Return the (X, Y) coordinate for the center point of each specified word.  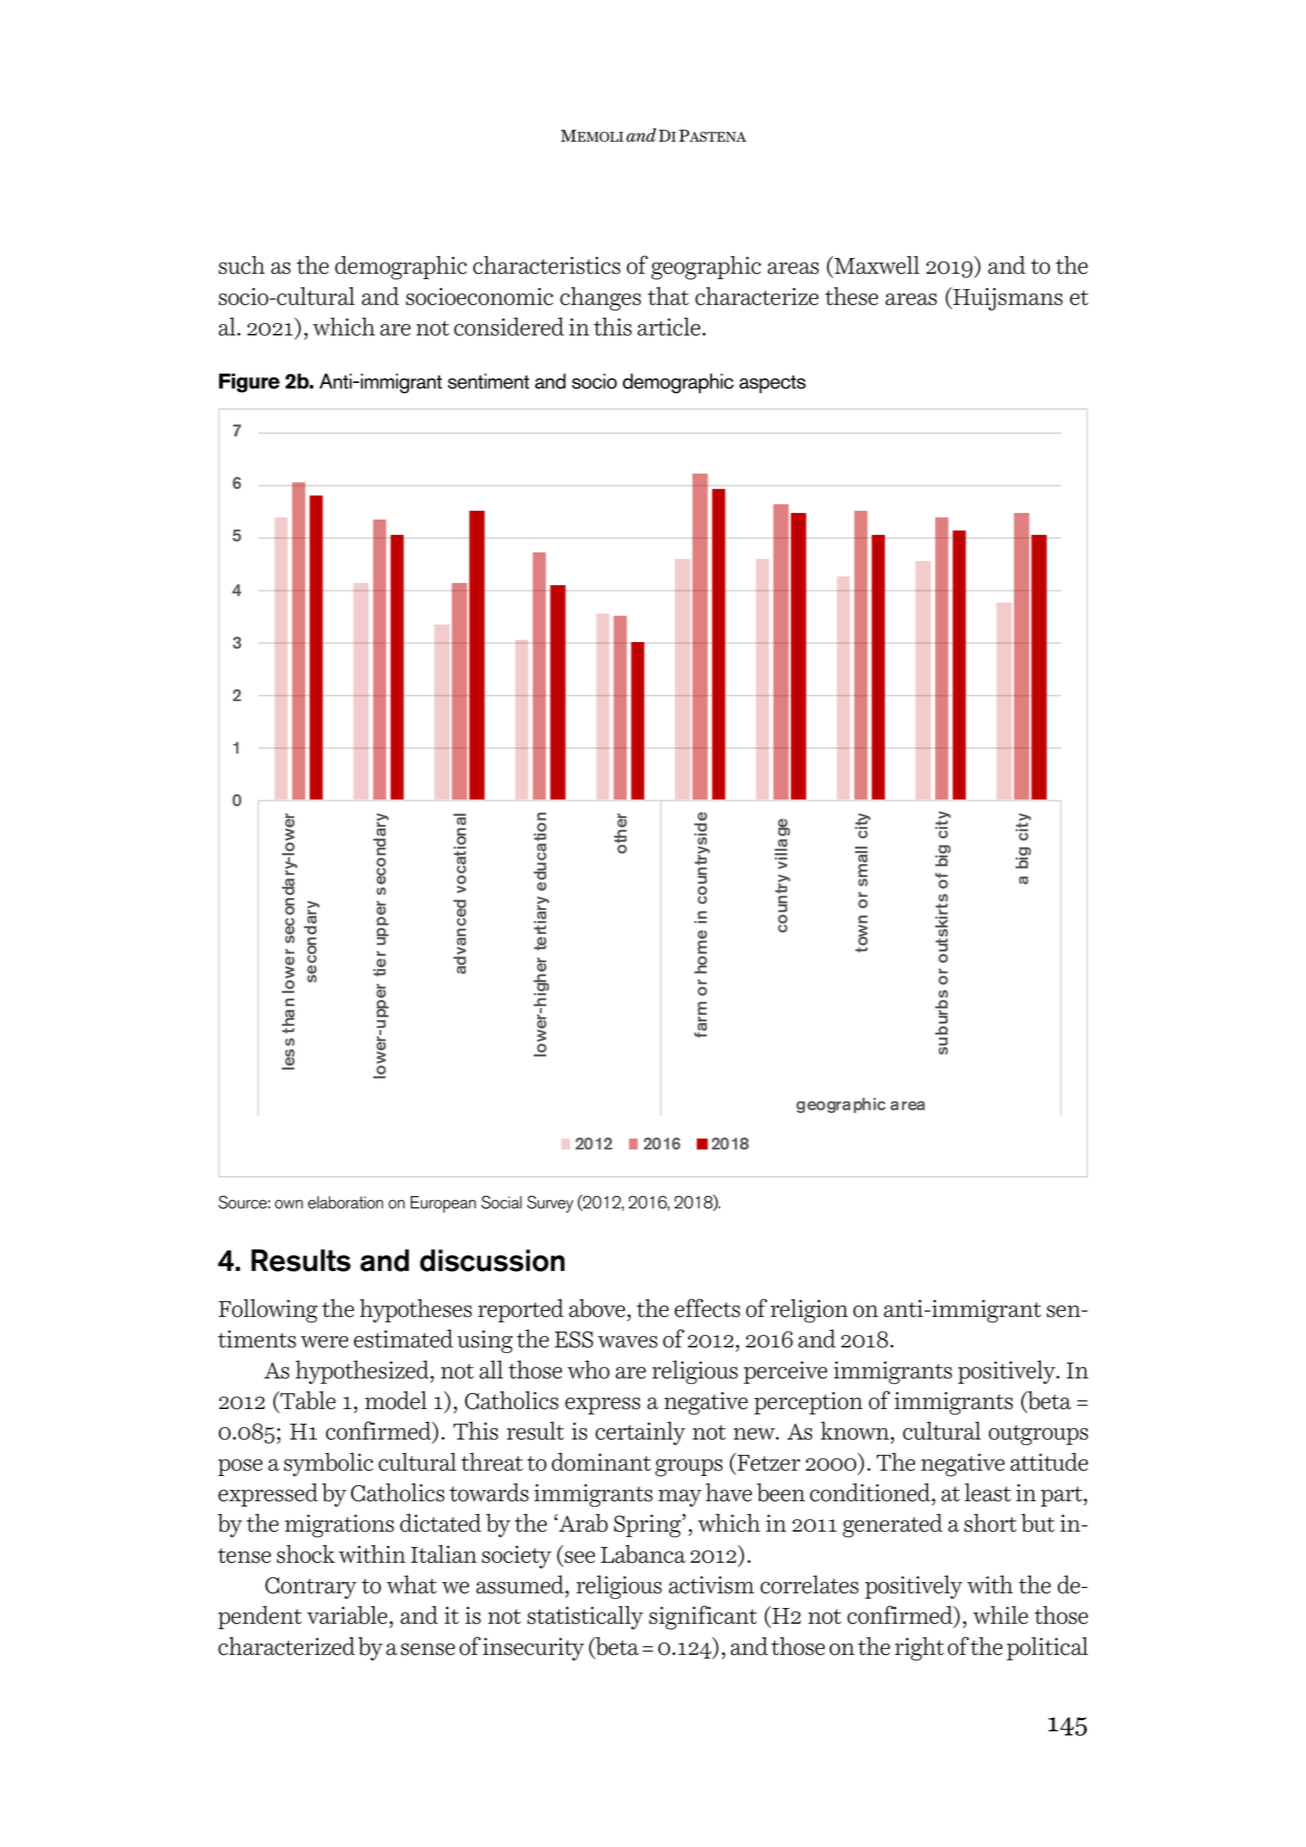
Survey (550, 1204)
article (670, 326)
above (597, 1308)
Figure (249, 383)
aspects (772, 384)
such (242, 265)
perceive (785, 1372)
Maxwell (876, 266)
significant (703, 1617)
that (668, 296)
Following (268, 1311)
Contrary (311, 1588)
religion (809, 1311)
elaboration (345, 1202)
